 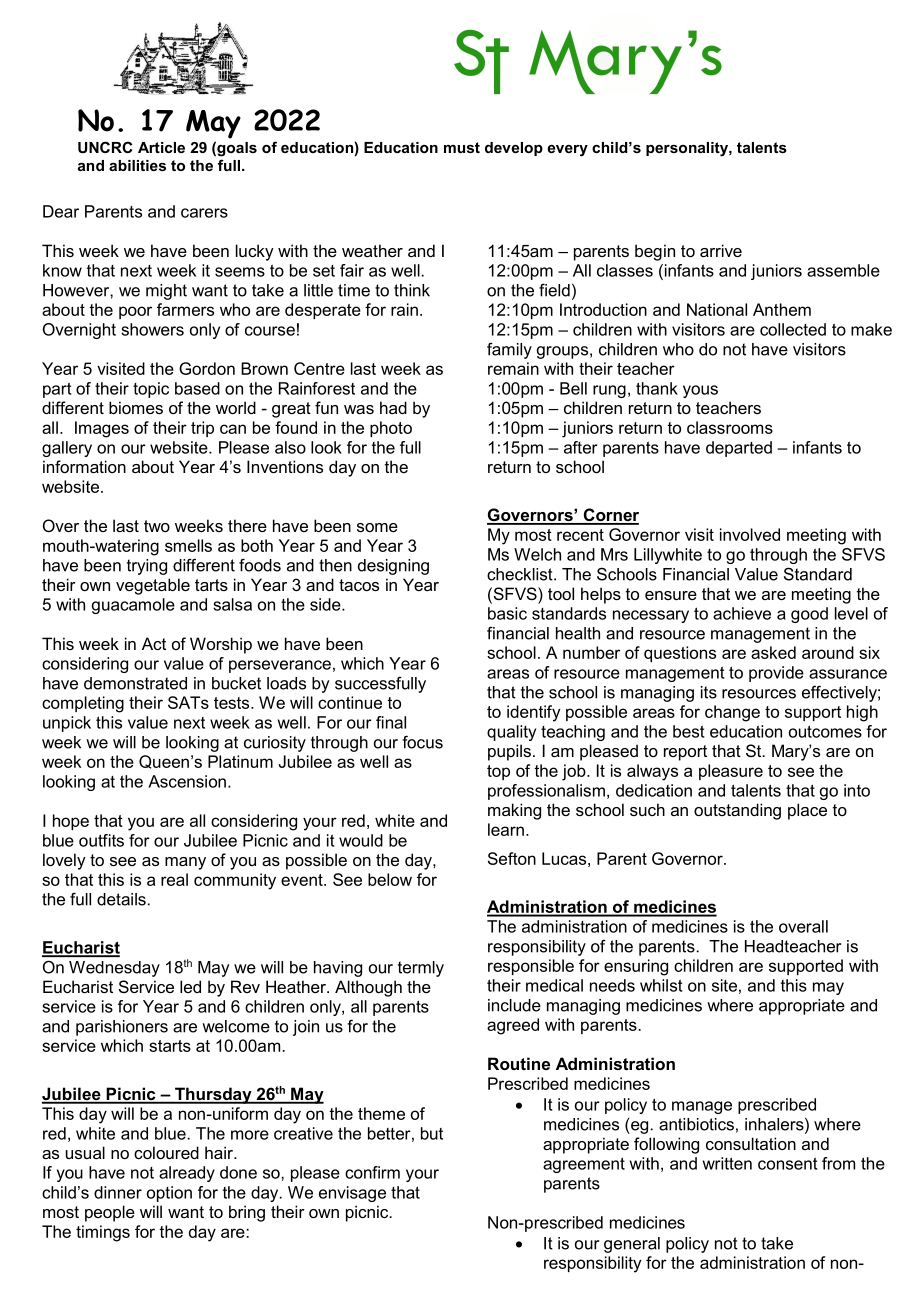 I want to click on option, so click(x=169, y=1194).
